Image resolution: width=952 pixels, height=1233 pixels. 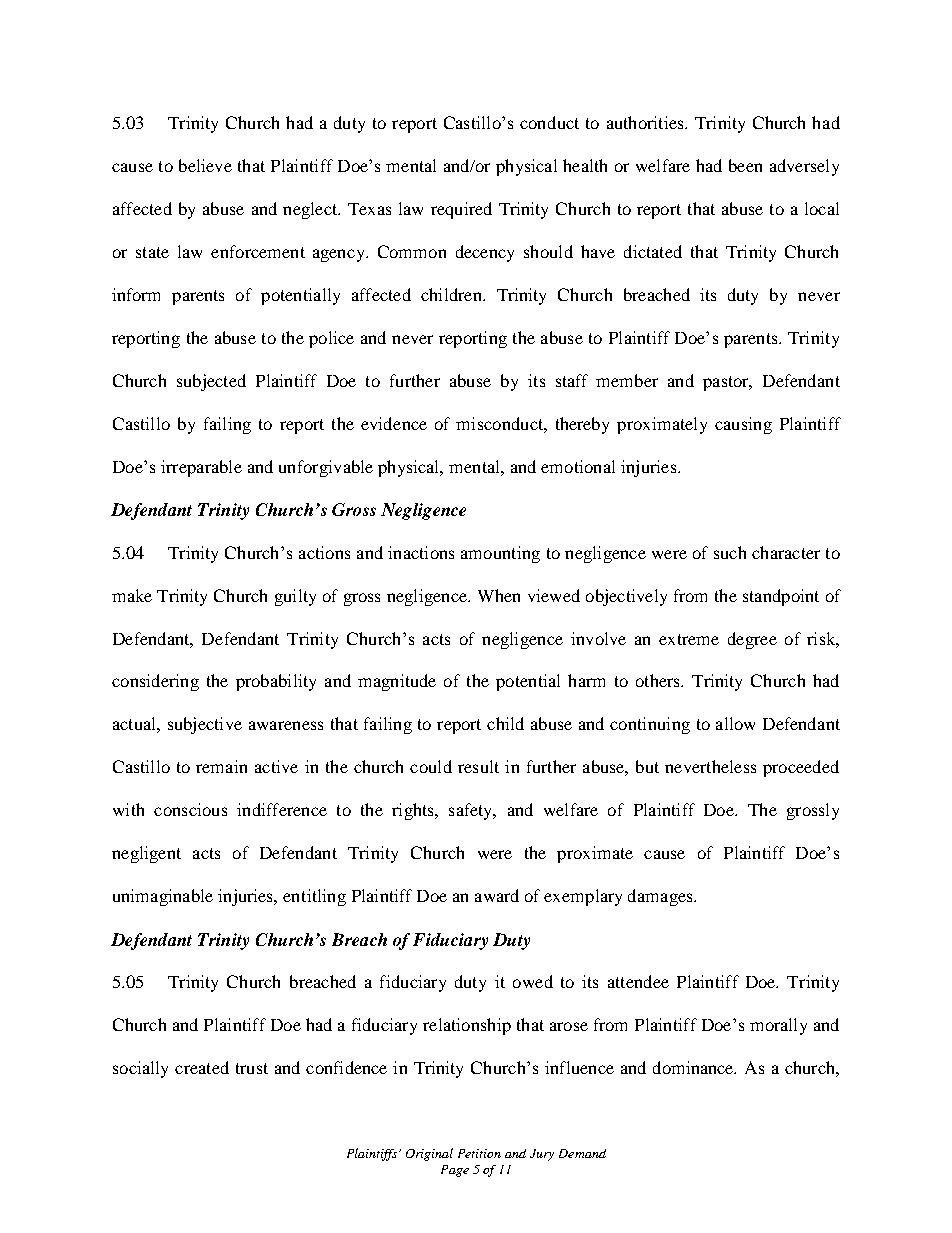 I want to click on unimaginable, so click(x=163, y=897).
